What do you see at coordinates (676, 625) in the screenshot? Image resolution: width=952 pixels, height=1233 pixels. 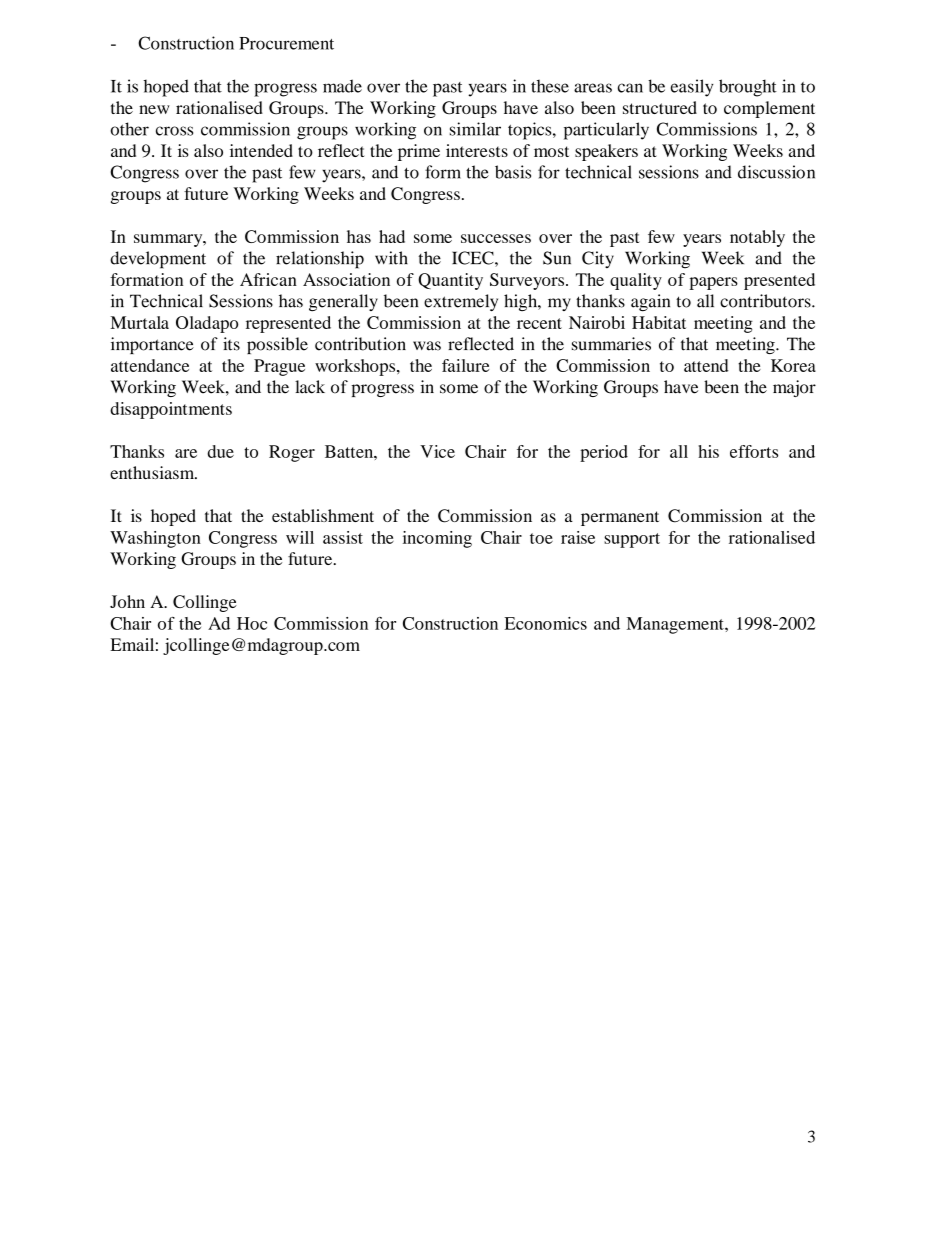 I see `Management` at bounding box center [676, 625].
